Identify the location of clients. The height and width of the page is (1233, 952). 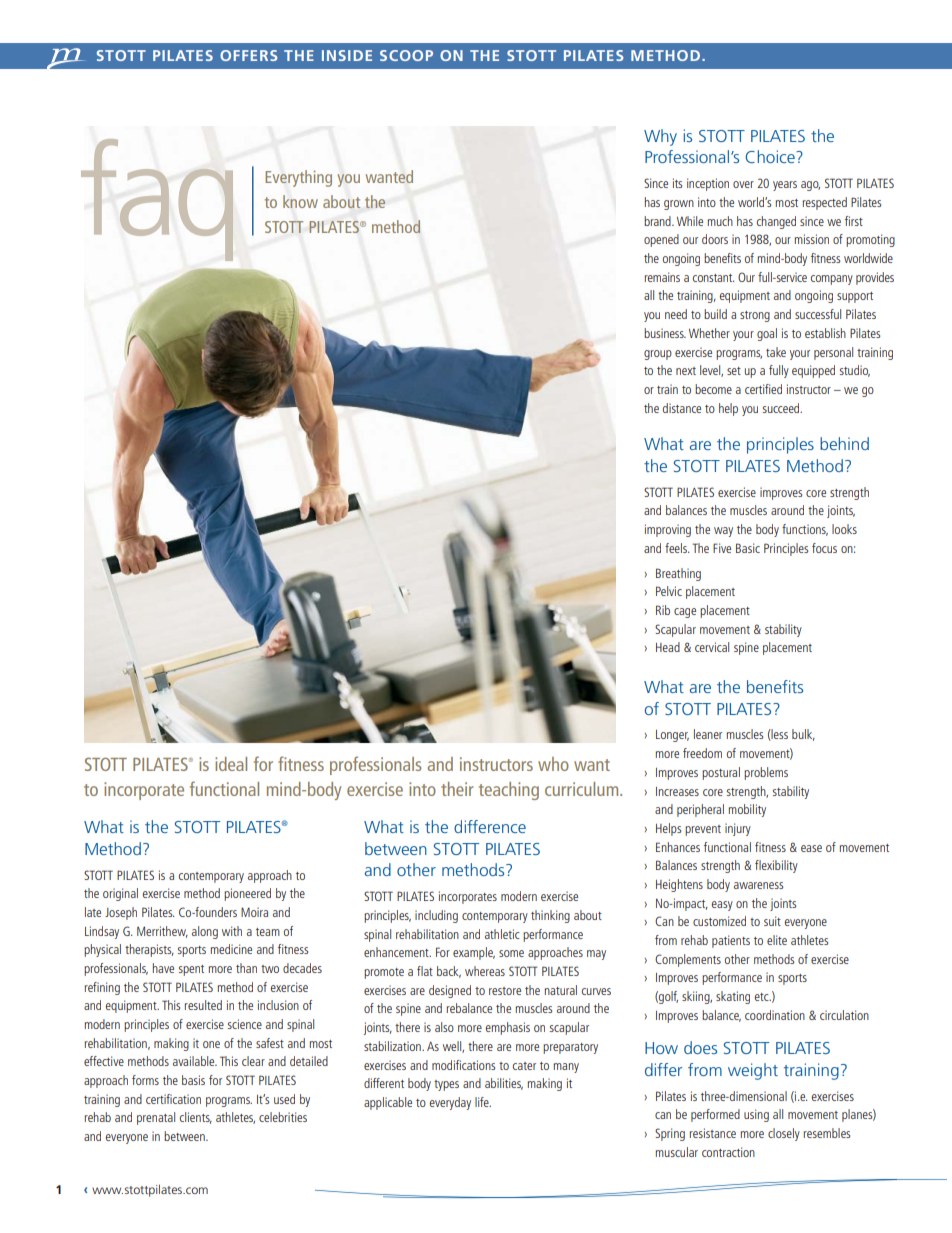
(196, 1118).
